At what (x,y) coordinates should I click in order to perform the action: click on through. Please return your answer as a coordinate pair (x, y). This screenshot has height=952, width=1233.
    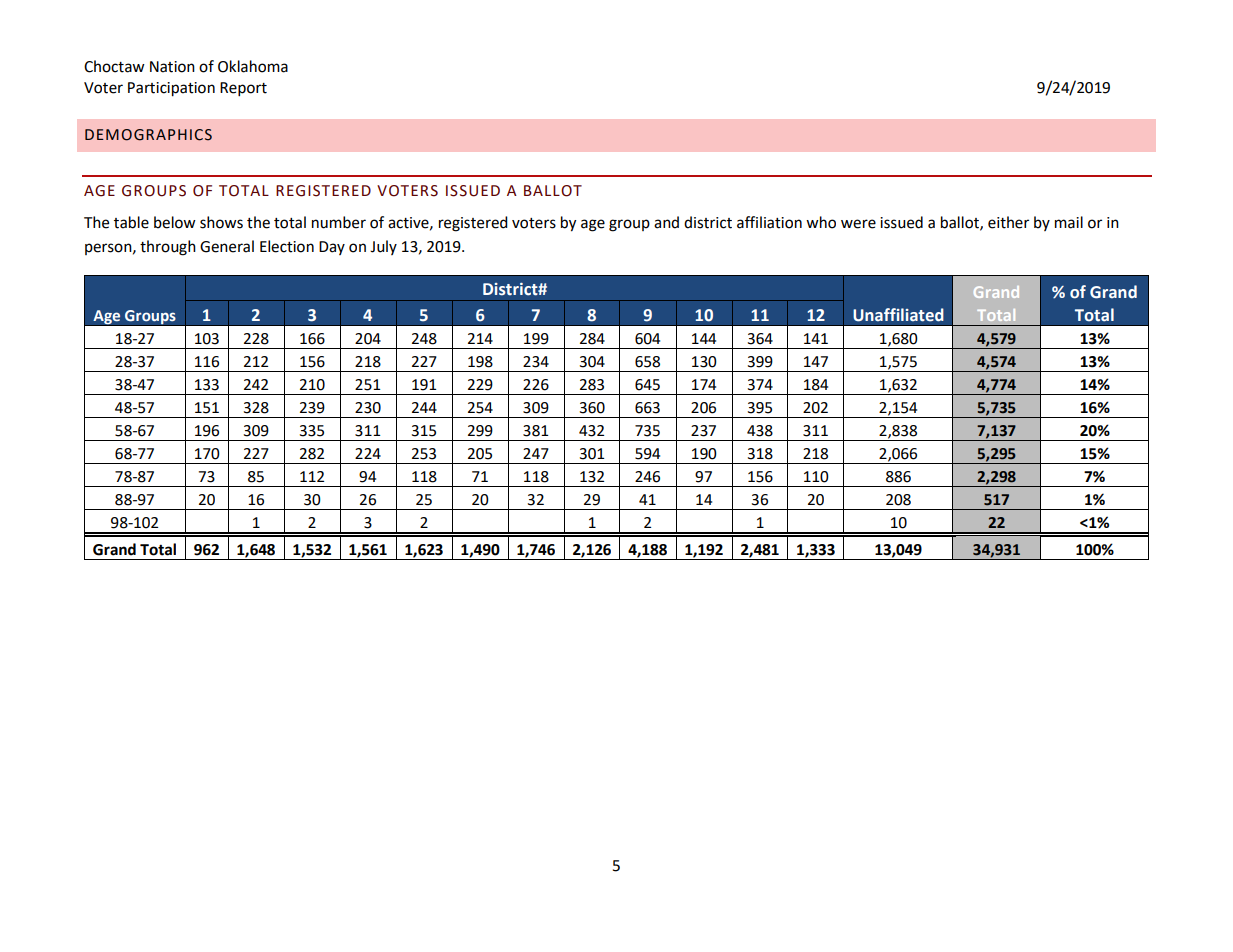
    Looking at the image, I should click on (168, 248).
